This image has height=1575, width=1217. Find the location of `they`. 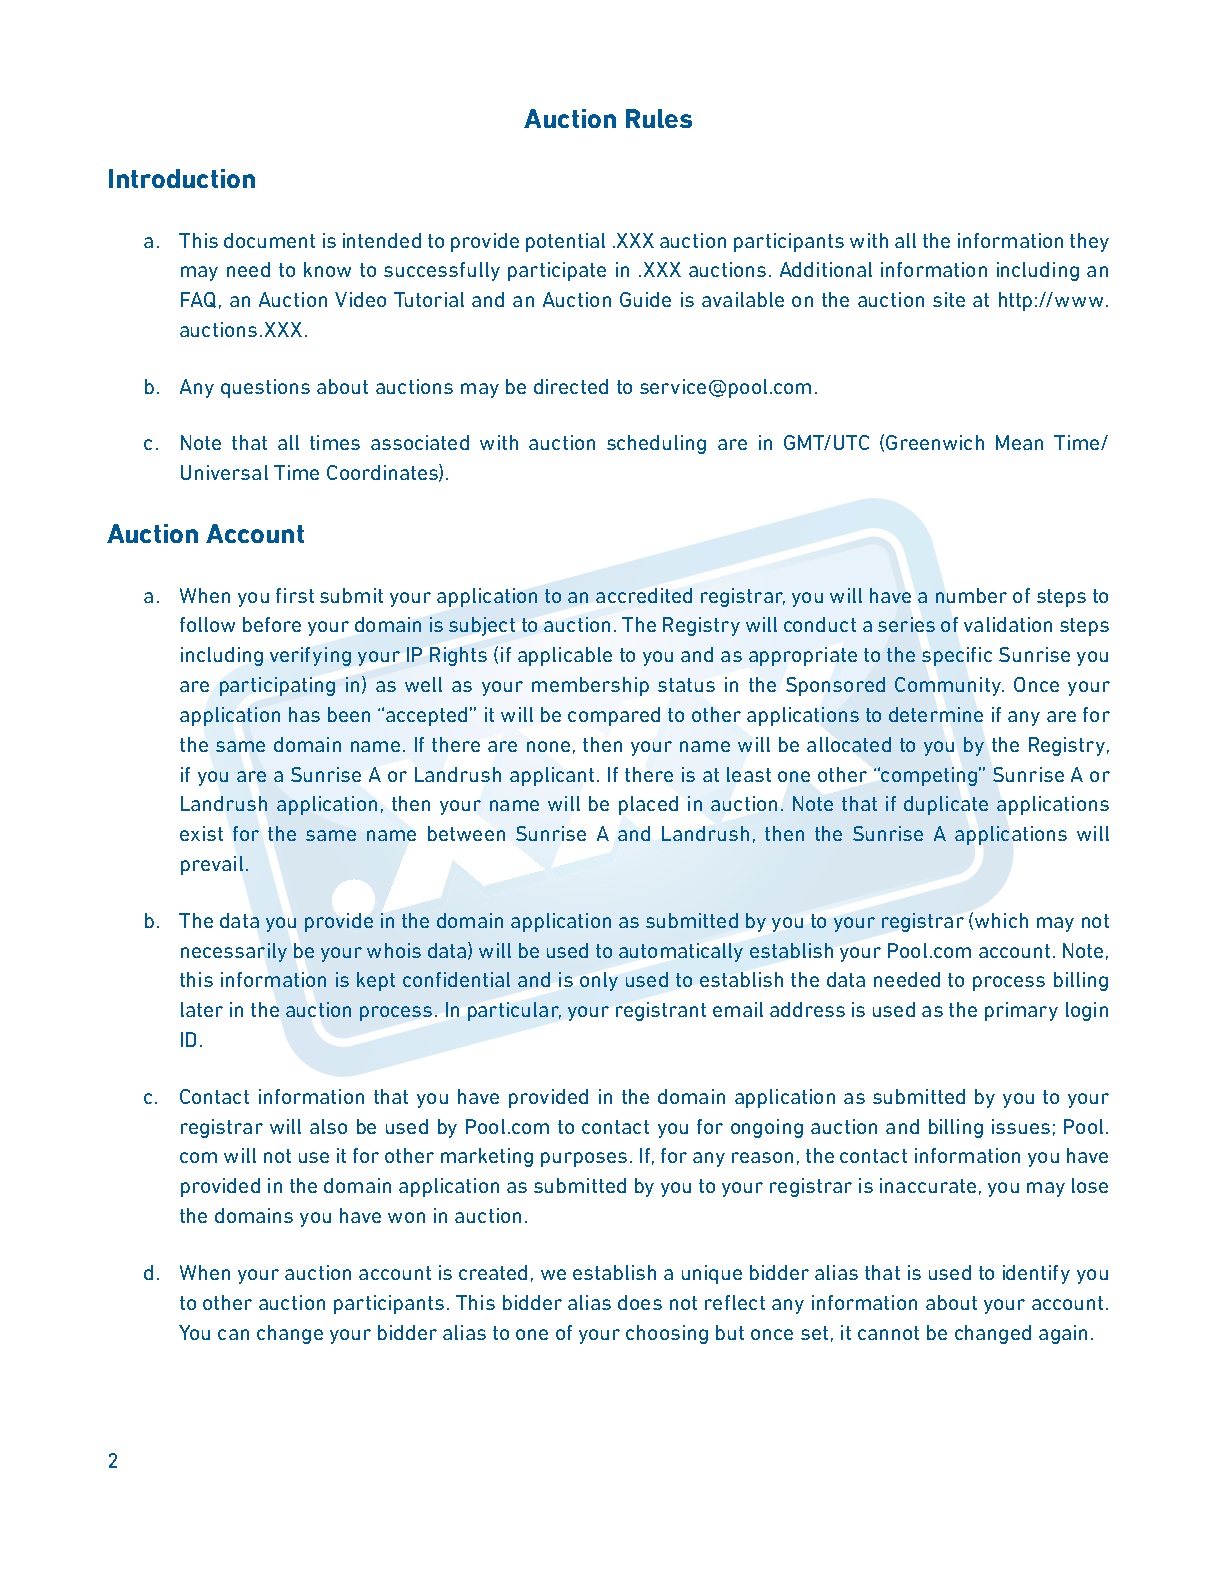

they is located at coordinates (1089, 242).
